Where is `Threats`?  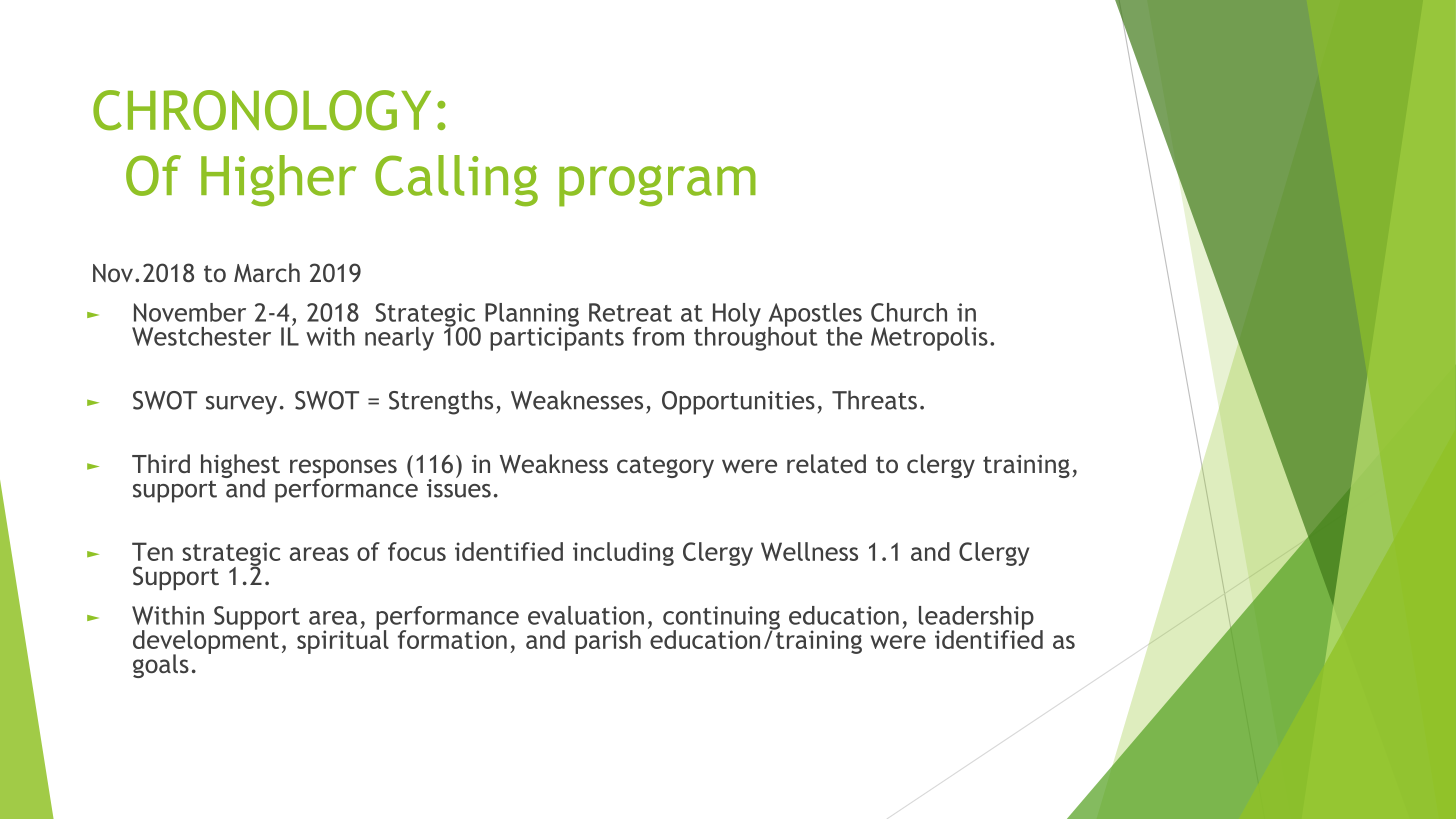 Threats is located at coordinates (874, 400).
